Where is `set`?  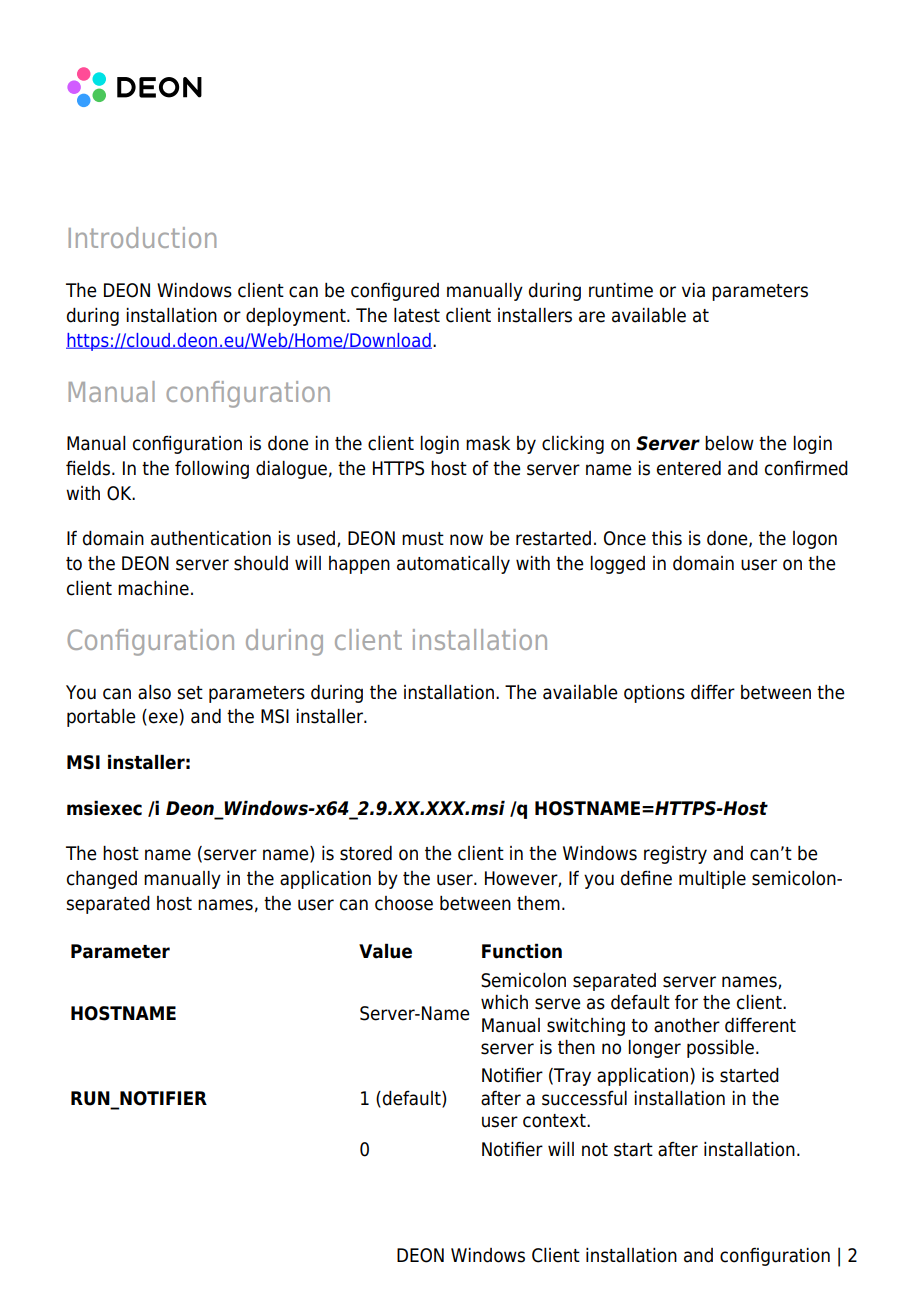 set is located at coordinates (190, 693).
